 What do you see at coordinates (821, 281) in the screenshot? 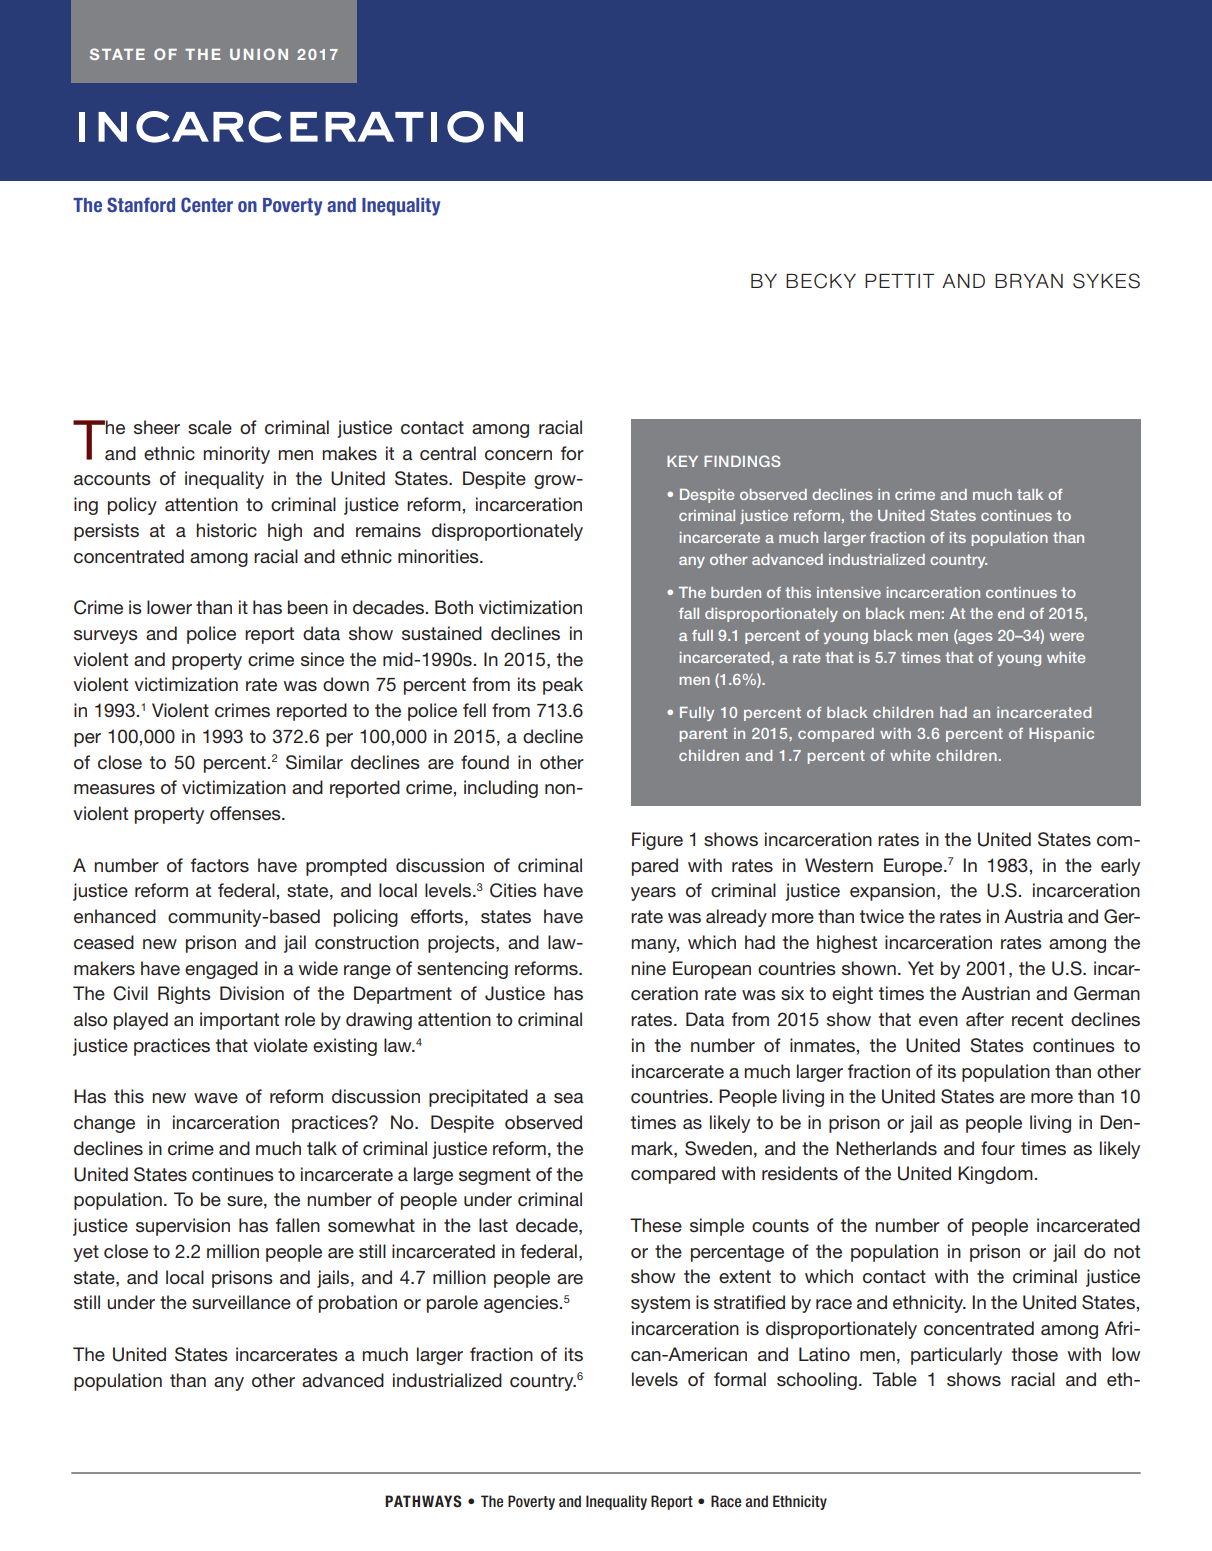
I see `BECKY` at bounding box center [821, 281].
